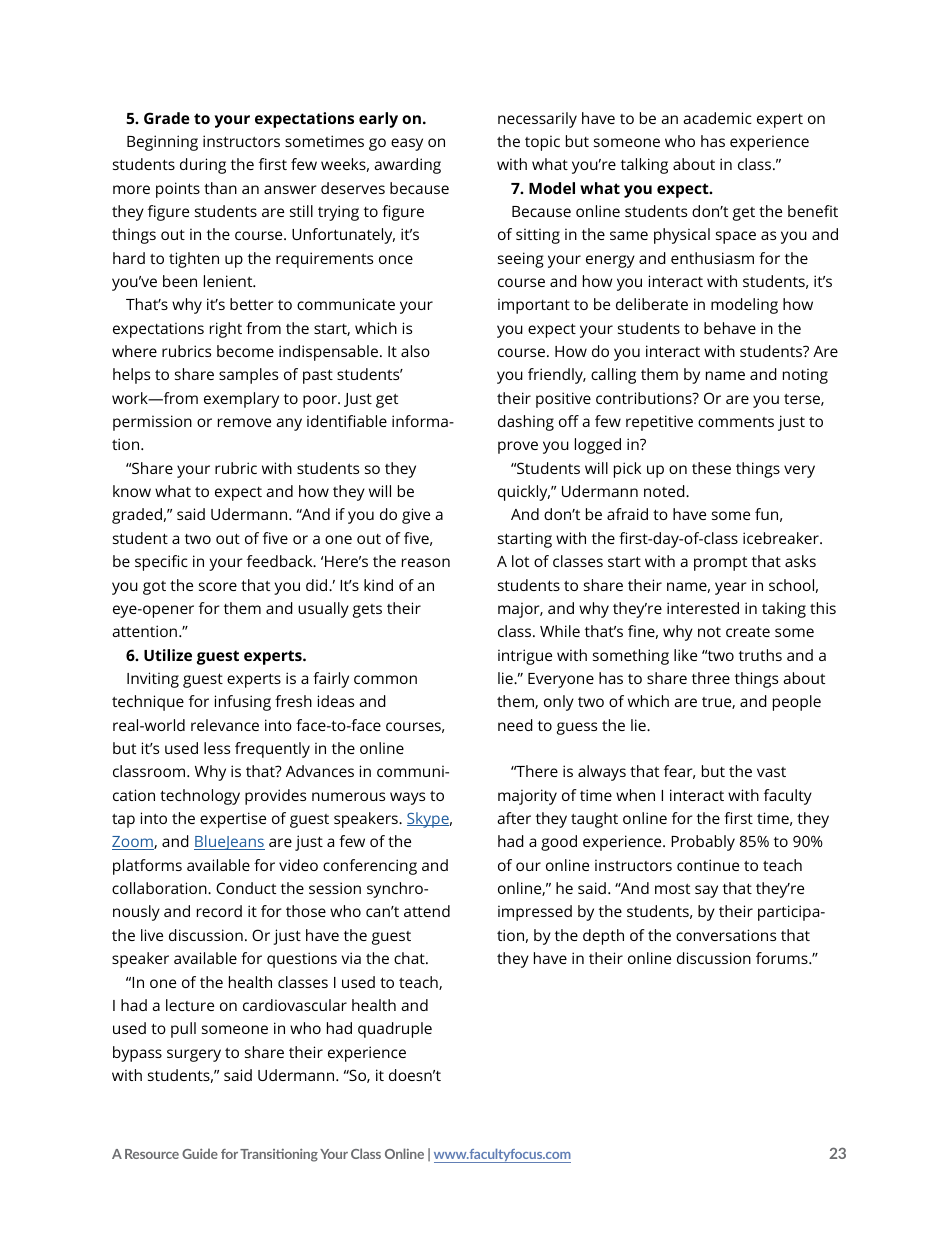 The image size is (952, 1233). Describe the element at coordinates (526, 423) in the image. I see `dashing` at that location.
